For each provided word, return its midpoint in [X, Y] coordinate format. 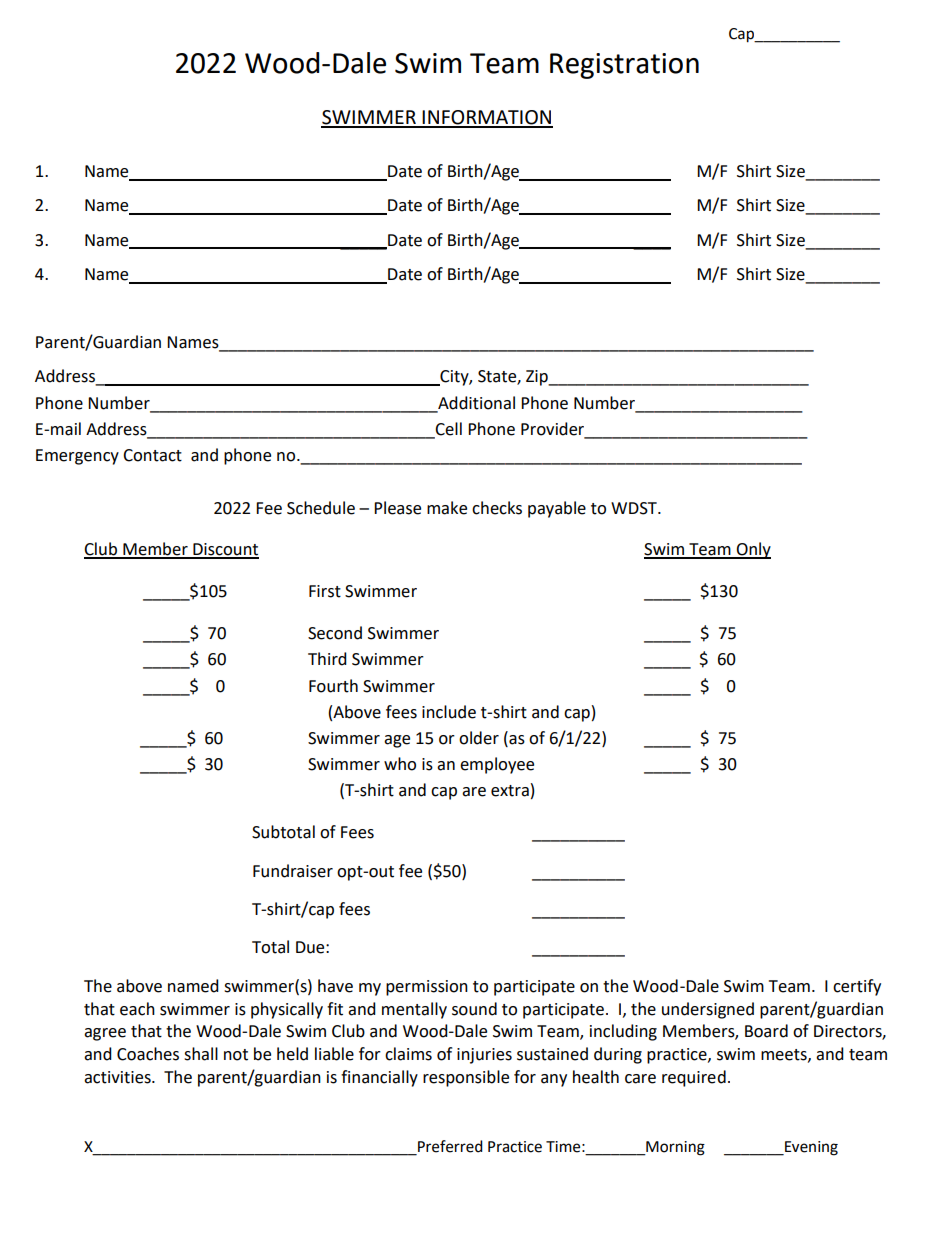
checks [497, 508]
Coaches [148, 1054]
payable [557, 509]
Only [752, 550]
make [447, 508]
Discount [225, 550]
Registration [624, 66]
